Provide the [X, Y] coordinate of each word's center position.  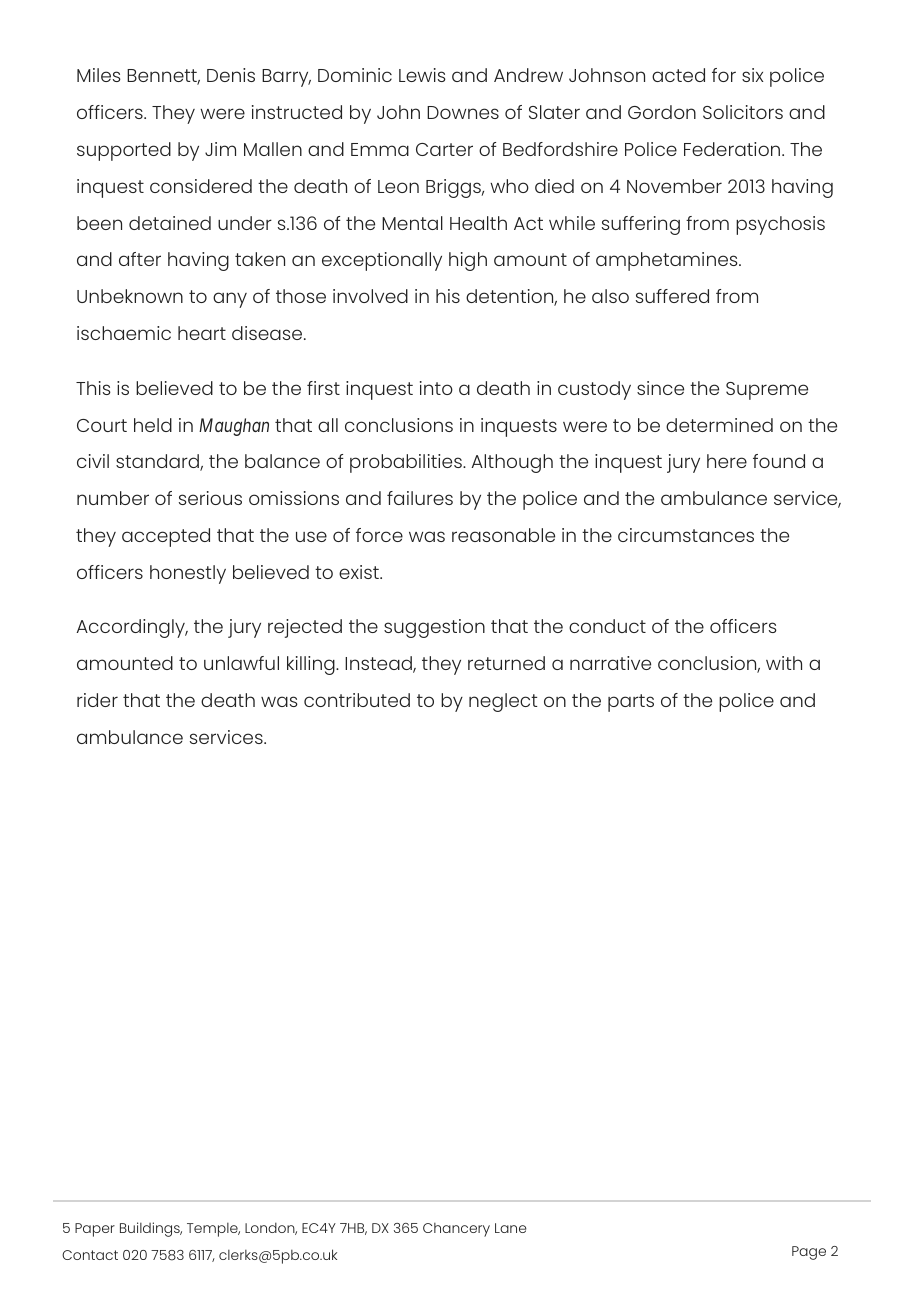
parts [631, 703]
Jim [220, 149]
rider [97, 700]
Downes [463, 112]
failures [420, 498]
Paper [95, 1230]
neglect [503, 702]
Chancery [456, 1230]
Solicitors [743, 112]
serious [210, 498]
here [727, 461]
